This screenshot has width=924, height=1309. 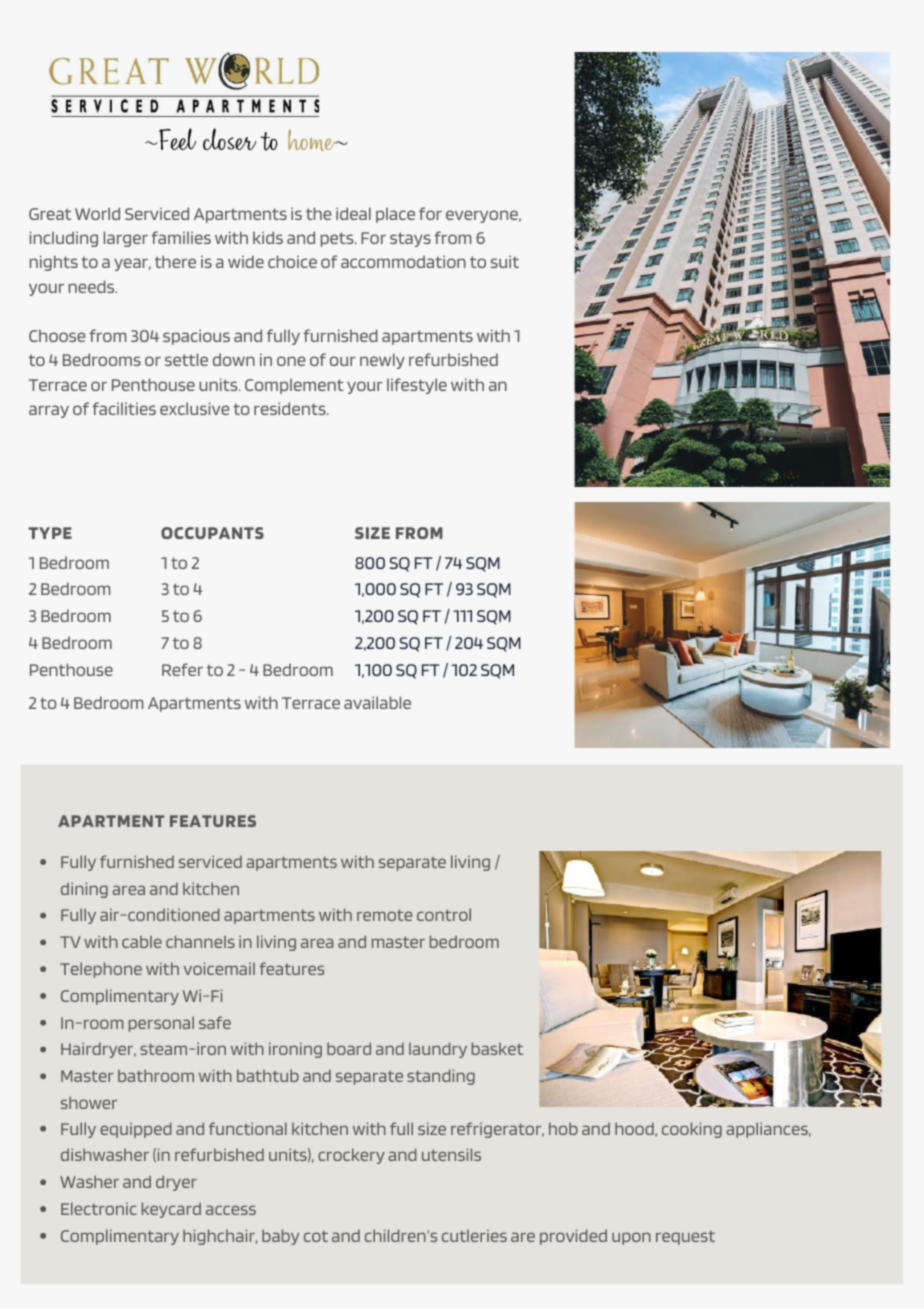 What do you see at coordinates (353, 213) in the screenshot?
I see `ideal` at bounding box center [353, 213].
